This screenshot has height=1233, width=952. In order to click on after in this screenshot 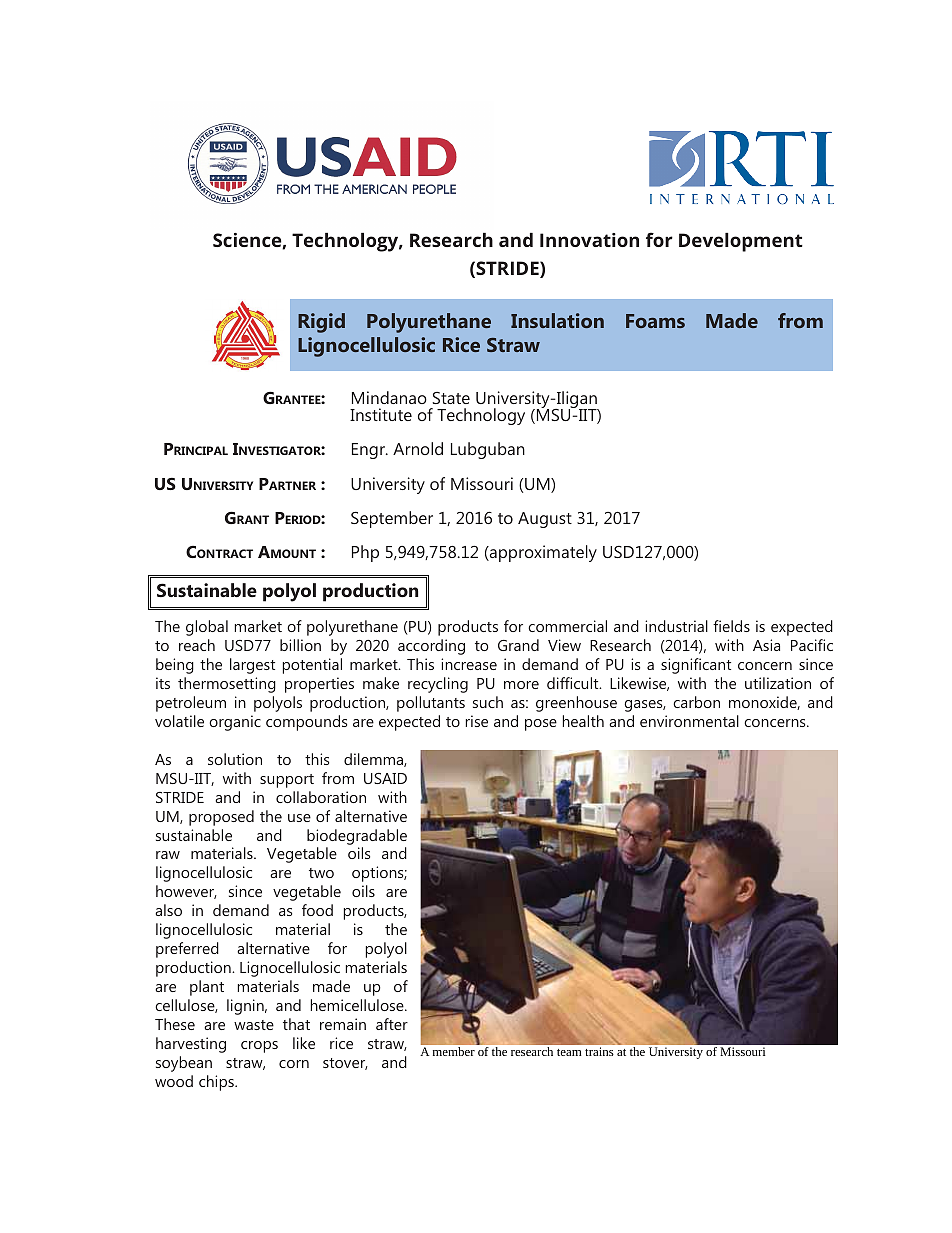, I will do `click(392, 1024)`.
